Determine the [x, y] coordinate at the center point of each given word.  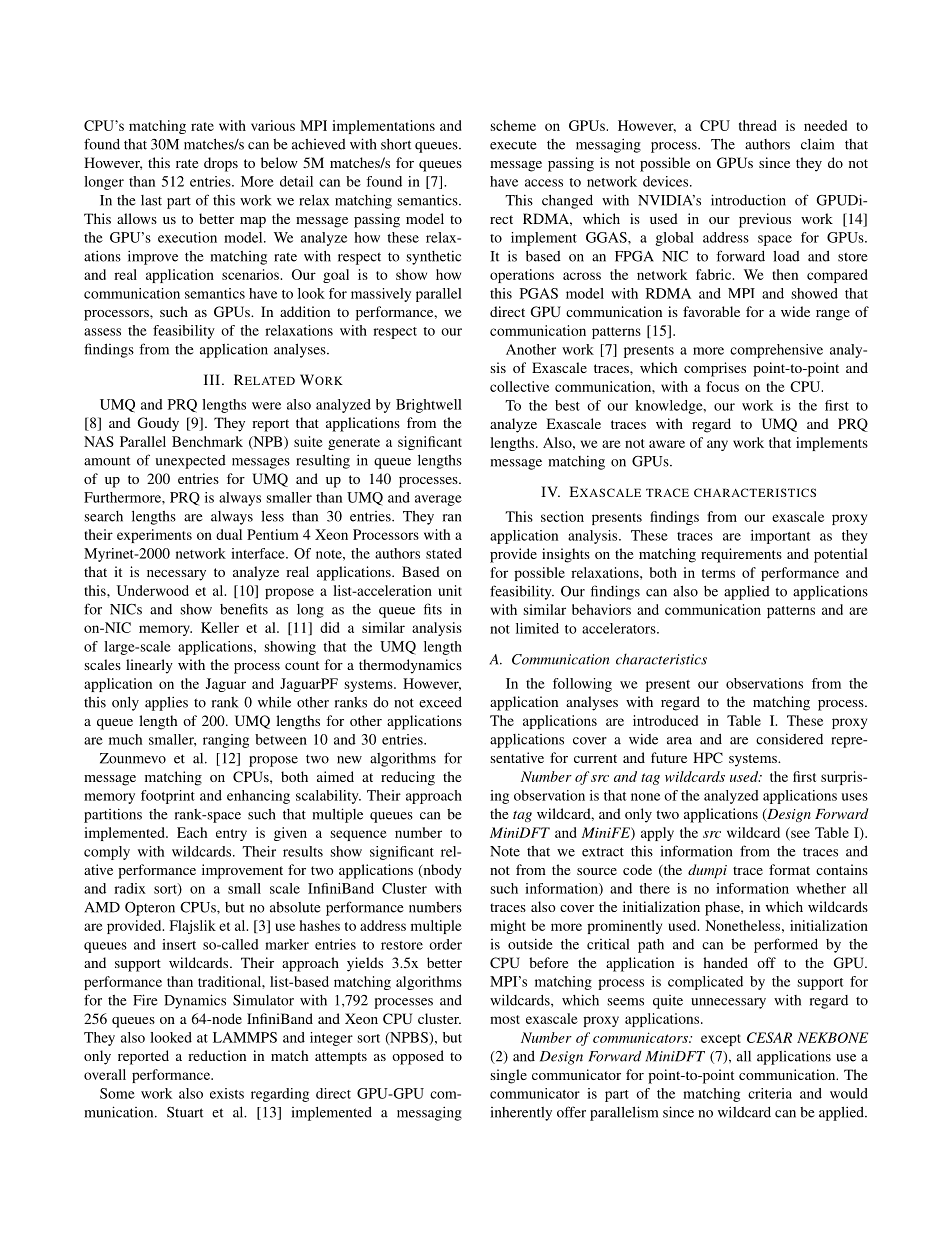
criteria [770, 1093]
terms [718, 573]
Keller [220, 627]
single [509, 1076]
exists [227, 1093]
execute [513, 145]
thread [758, 125]
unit [450, 590]
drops [221, 164]
